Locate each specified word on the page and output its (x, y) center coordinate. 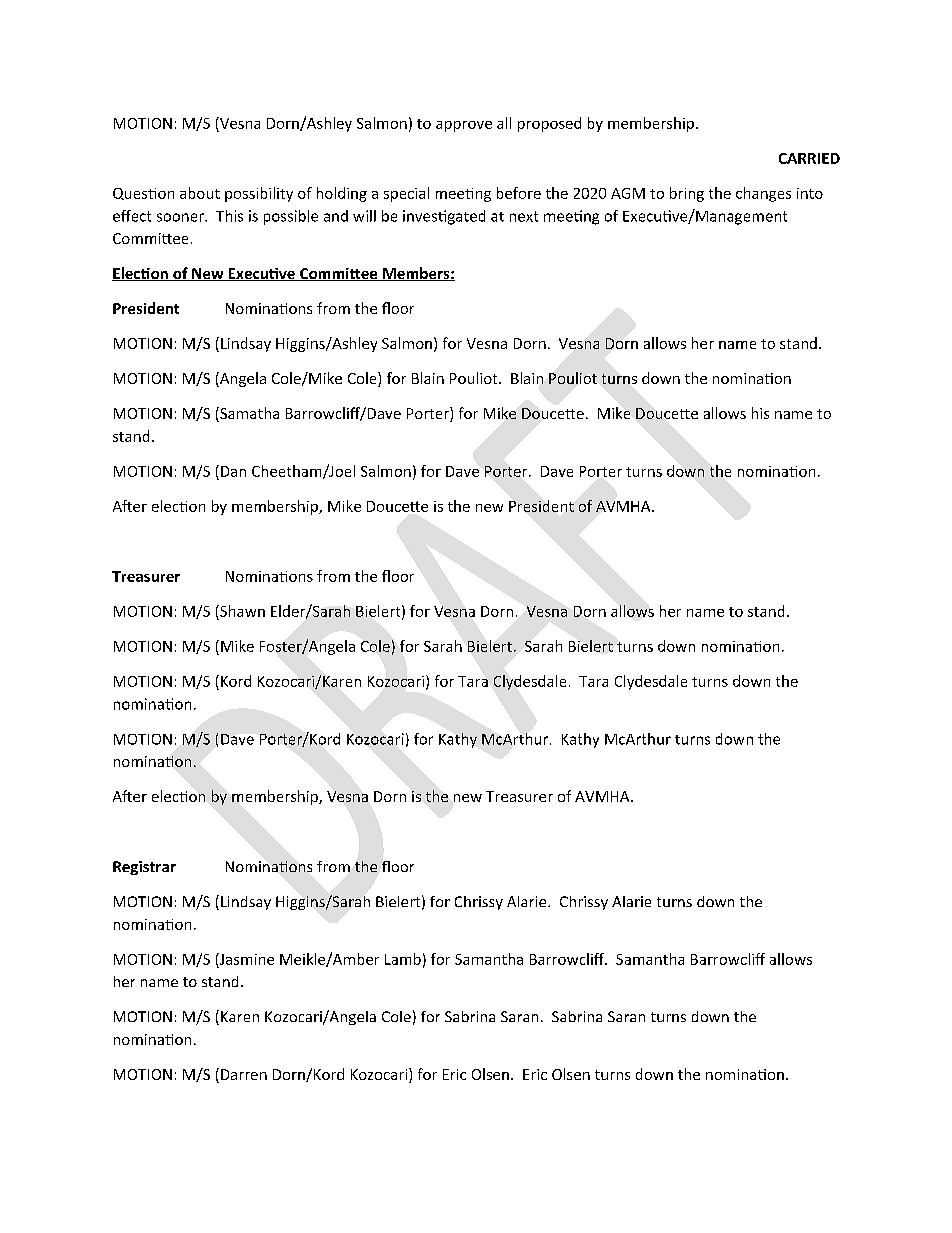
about (200, 193)
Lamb (403, 959)
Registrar (144, 868)
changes (763, 194)
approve (464, 126)
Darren (244, 1074)
